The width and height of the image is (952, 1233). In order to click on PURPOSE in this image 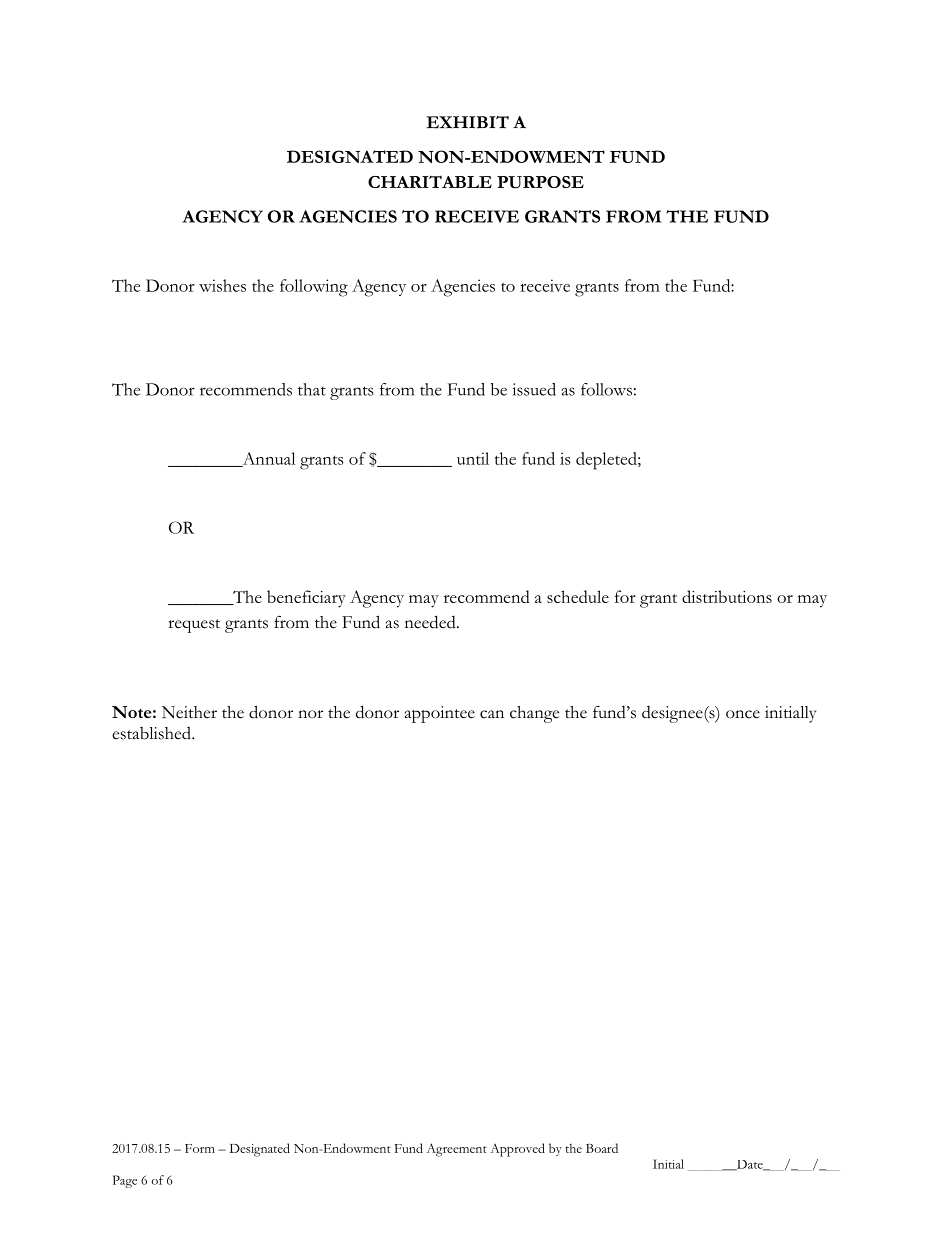, I will do `click(540, 182)`.
